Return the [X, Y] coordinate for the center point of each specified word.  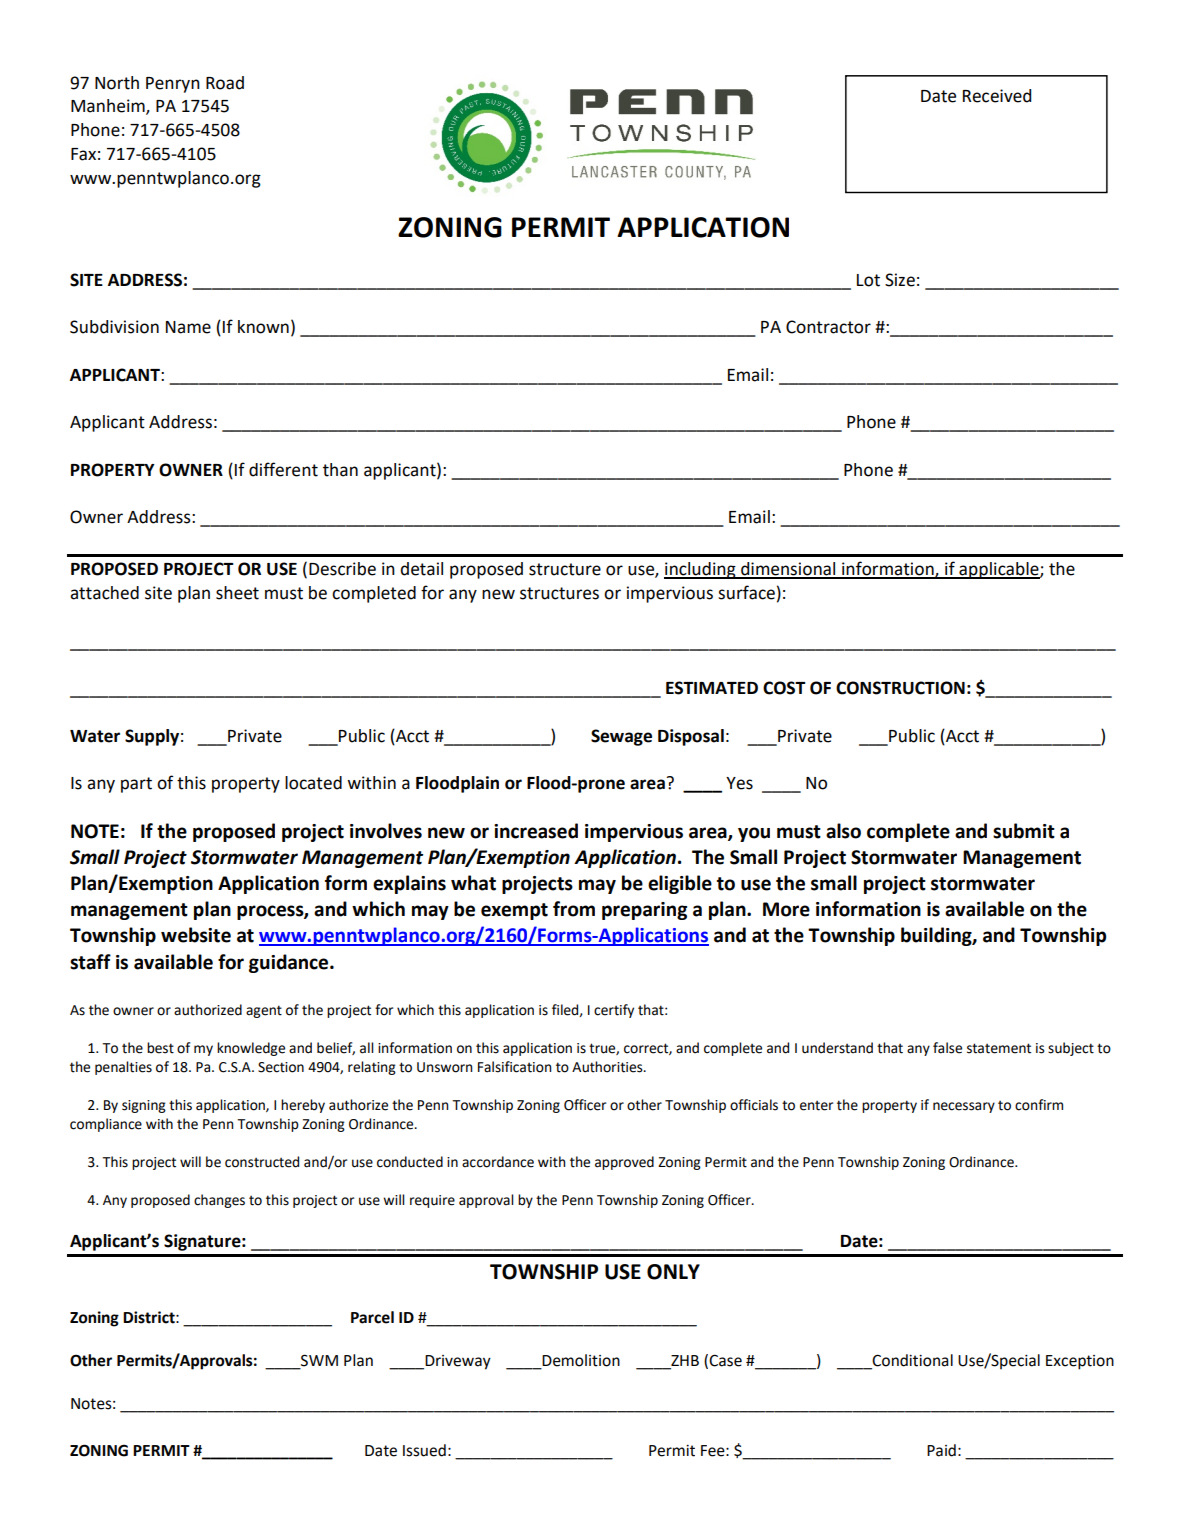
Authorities [608, 1067]
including [701, 570]
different [283, 469]
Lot [868, 280]
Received [997, 96]
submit [1024, 831]
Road [225, 83]
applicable [999, 570]
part [136, 785]
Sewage [621, 737]
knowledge [251, 1049]
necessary [964, 1107]
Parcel [372, 1317]
